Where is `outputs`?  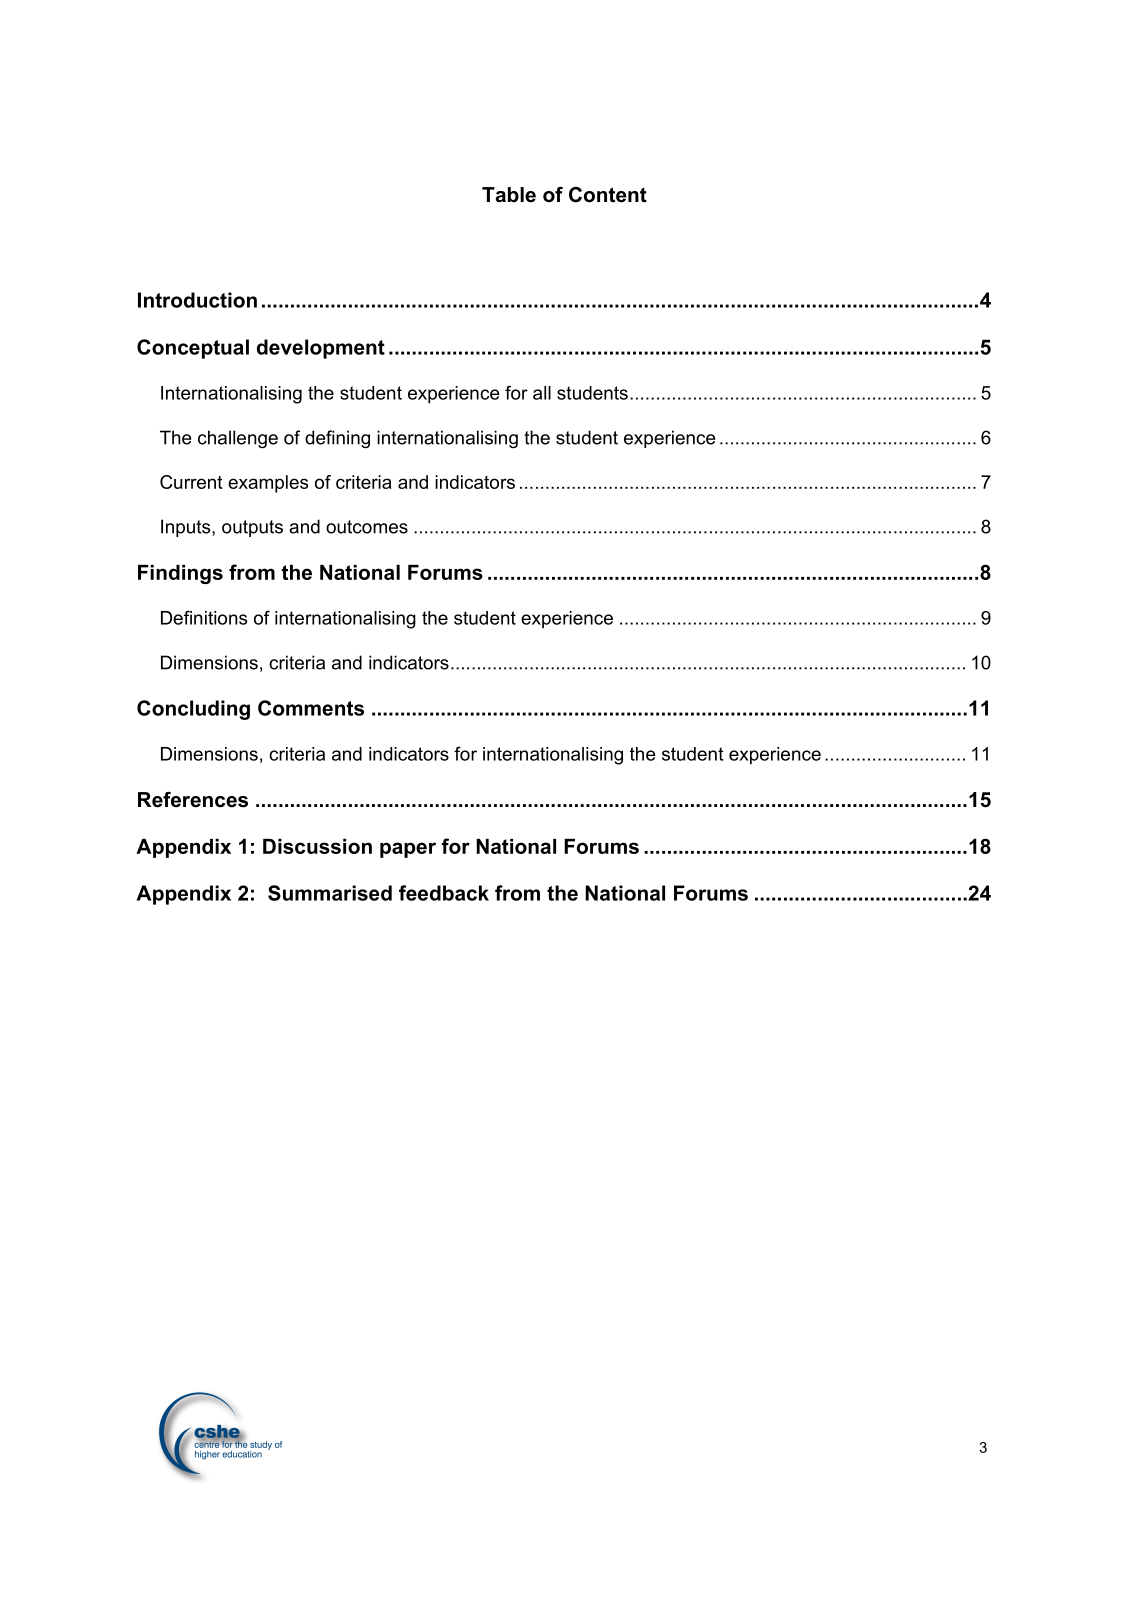
outputs is located at coordinates (252, 528).
